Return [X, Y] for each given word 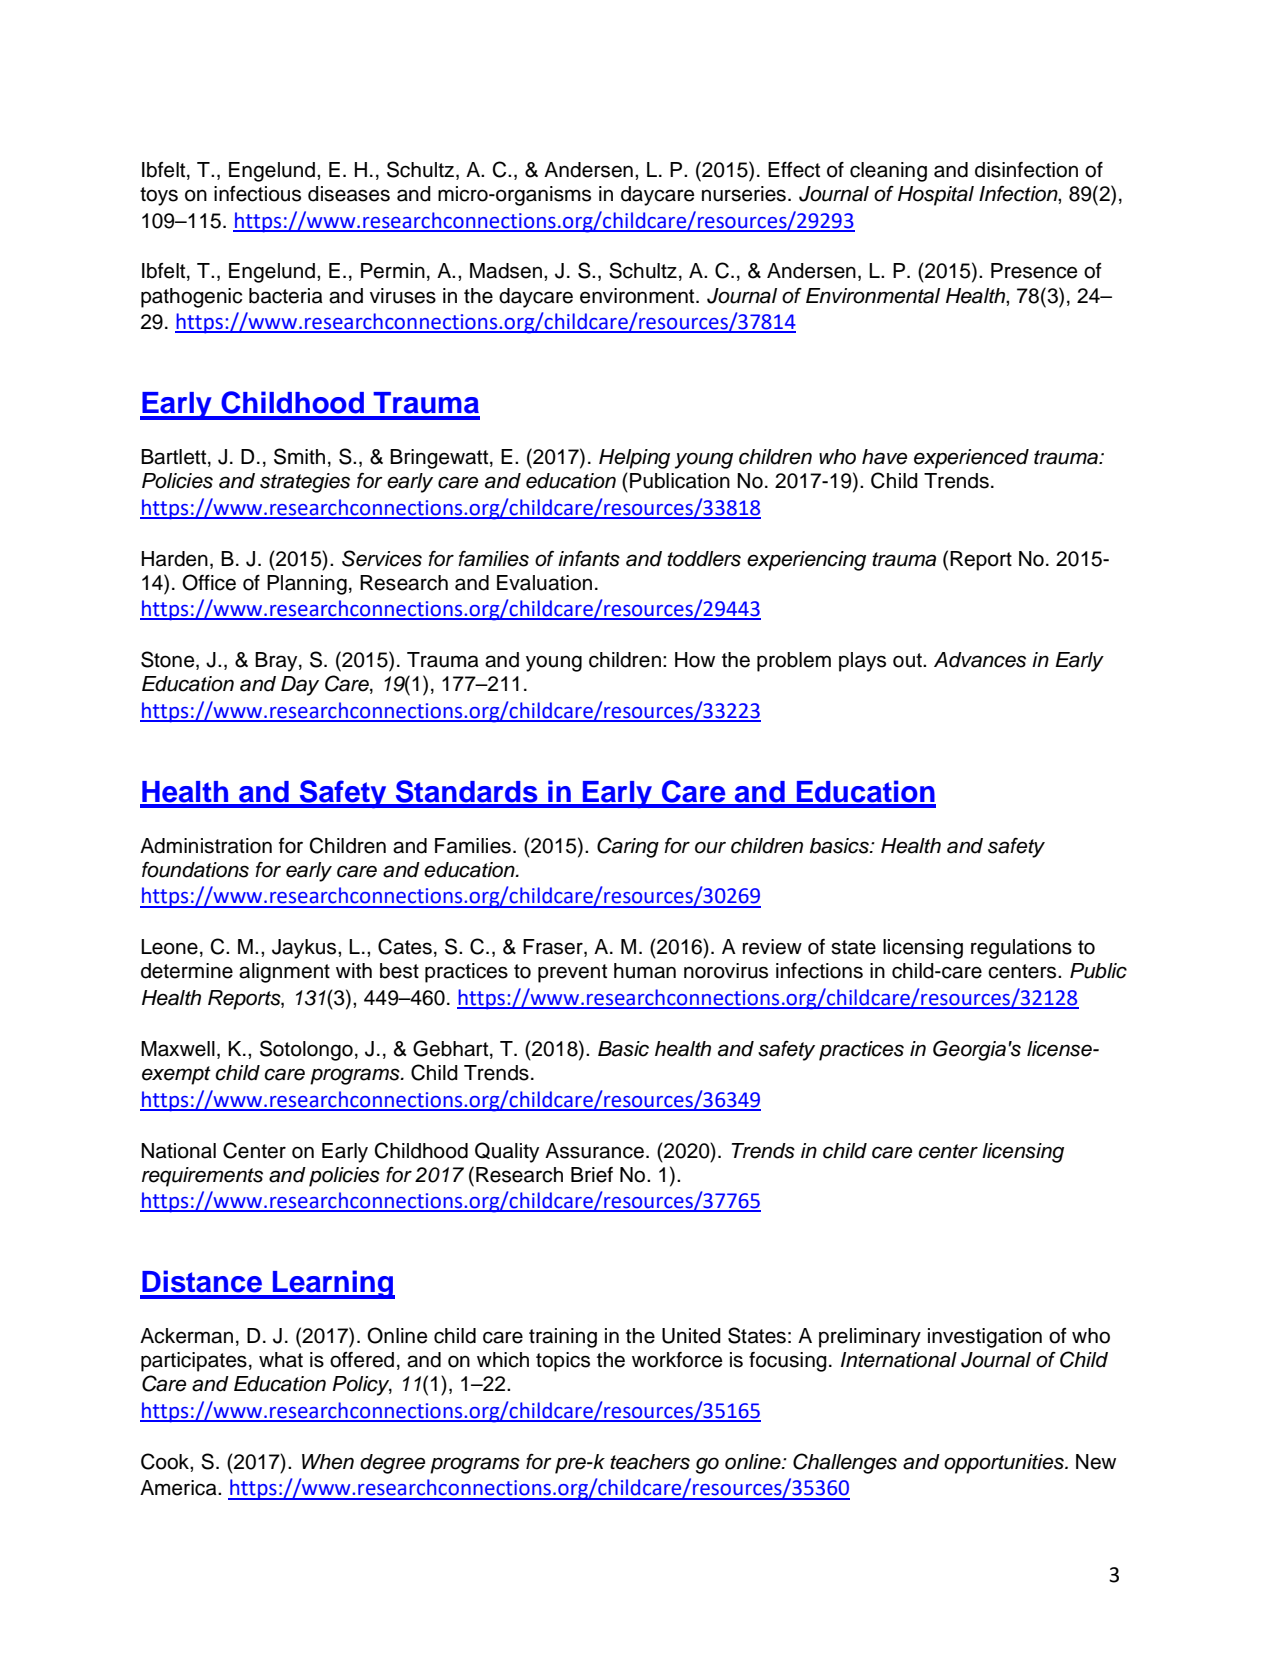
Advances [980, 660]
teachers [650, 1462]
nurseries [744, 194]
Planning [307, 585]
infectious [257, 194]
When [328, 1462]
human [645, 971]
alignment [284, 973]
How [695, 660]
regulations [1021, 949]
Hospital [936, 196]
